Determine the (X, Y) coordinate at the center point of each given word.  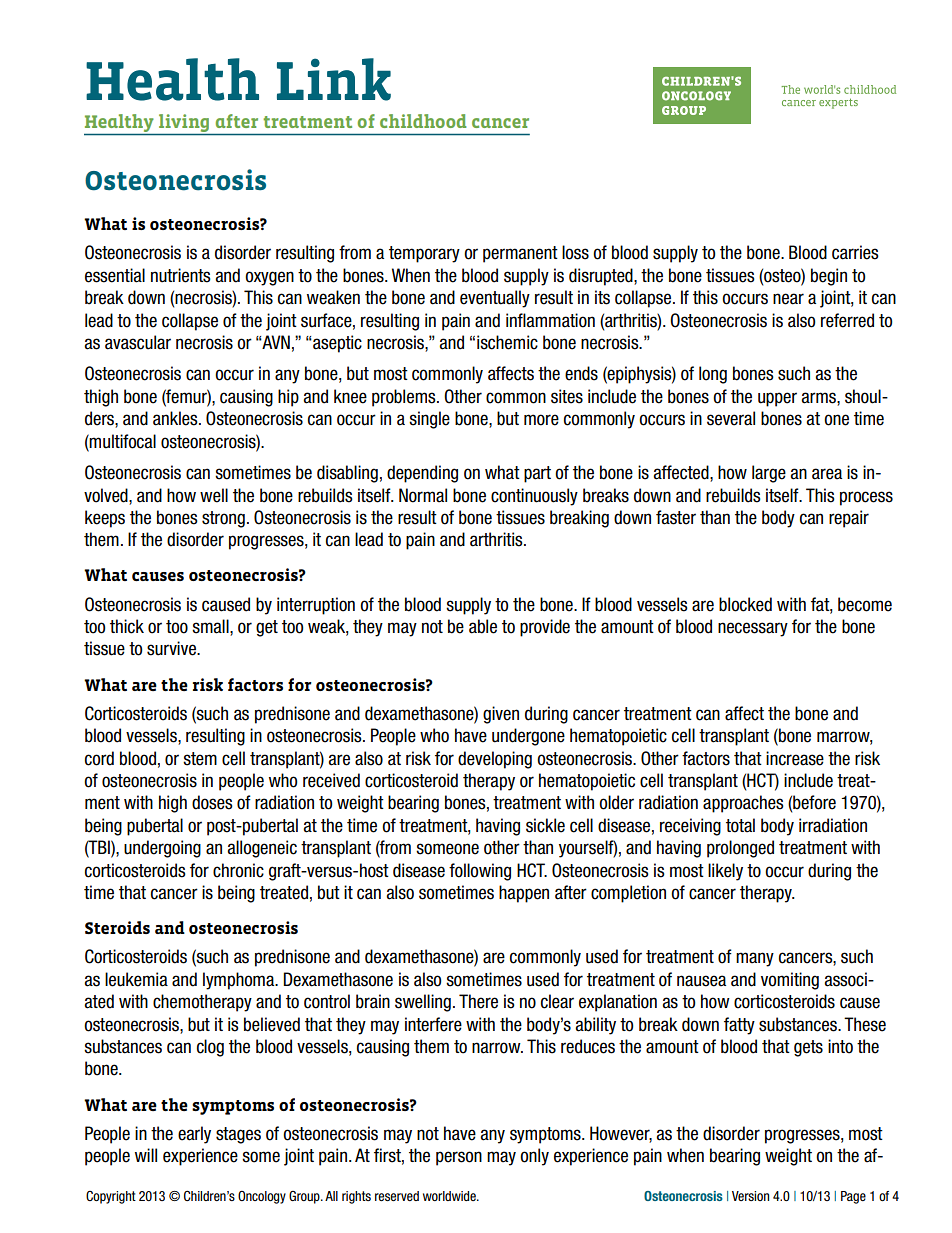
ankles (176, 418)
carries (855, 252)
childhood (423, 121)
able (483, 626)
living (184, 123)
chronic (238, 870)
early (194, 1135)
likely (725, 872)
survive (172, 648)
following (480, 872)
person (459, 1158)
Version (750, 1196)
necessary (753, 629)
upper (777, 399)
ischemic (507, 342)
